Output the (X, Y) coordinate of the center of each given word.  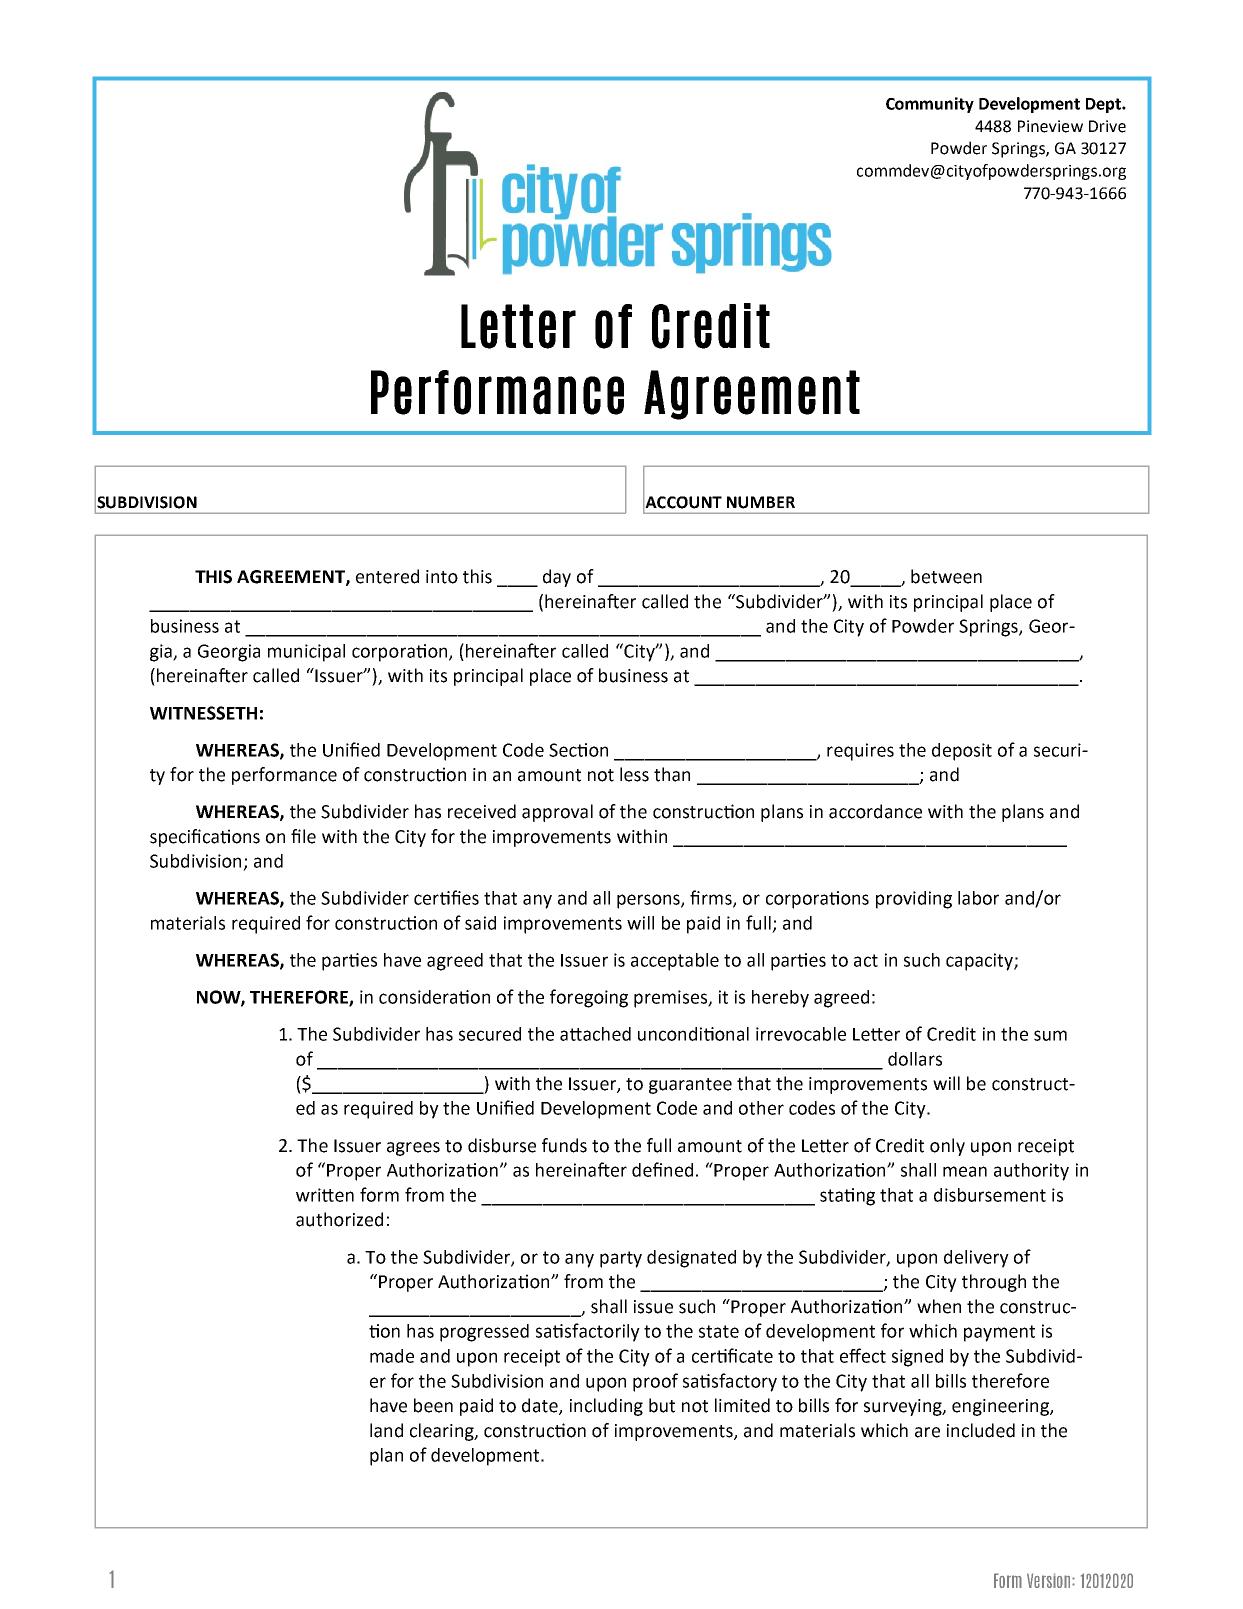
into (442, 577)
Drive (1107, 126)
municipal (306, 653)
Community (930, 105)
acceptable (675, 962)
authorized (339, 1219)
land (386, 1430)
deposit (962, 752)
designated (691, 1259)
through (994, 1283)
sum (1050, 1035)
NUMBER (761, 502)
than (672, 774)
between (946, 576)
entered (387, 576)
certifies (446, 897)
